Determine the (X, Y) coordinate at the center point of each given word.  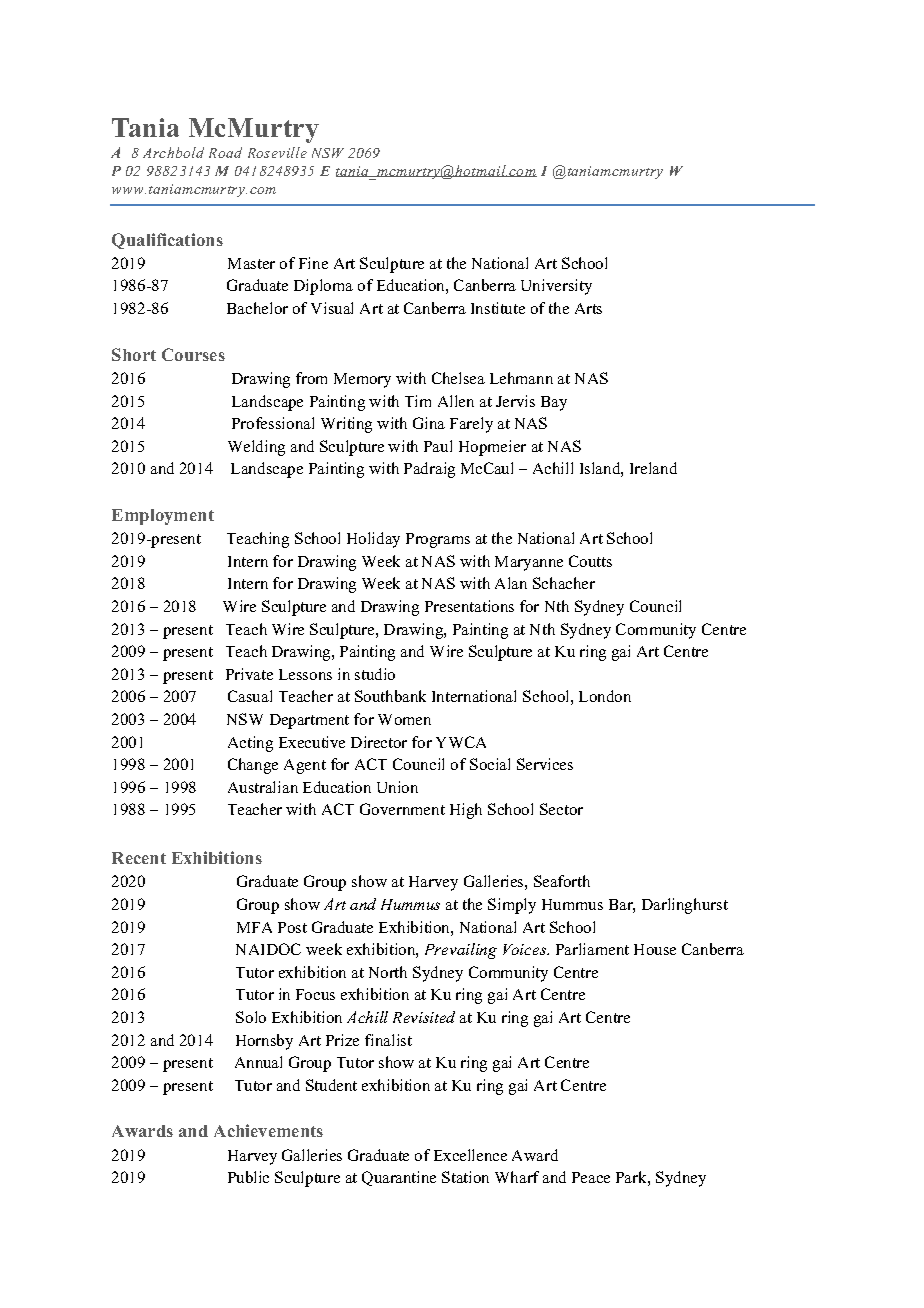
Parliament (592, 949)
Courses (193, 354)
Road (225, 152)
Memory (362, 380)
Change (253, 766)
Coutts (590, 561)
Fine (313, 263)
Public (248, 1177)
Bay (554, 403)
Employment (163, 517)
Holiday (373, 540)
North (388, 972)
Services (545, 764)
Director (379, 742)
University (556, 287)
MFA (254, 927)
